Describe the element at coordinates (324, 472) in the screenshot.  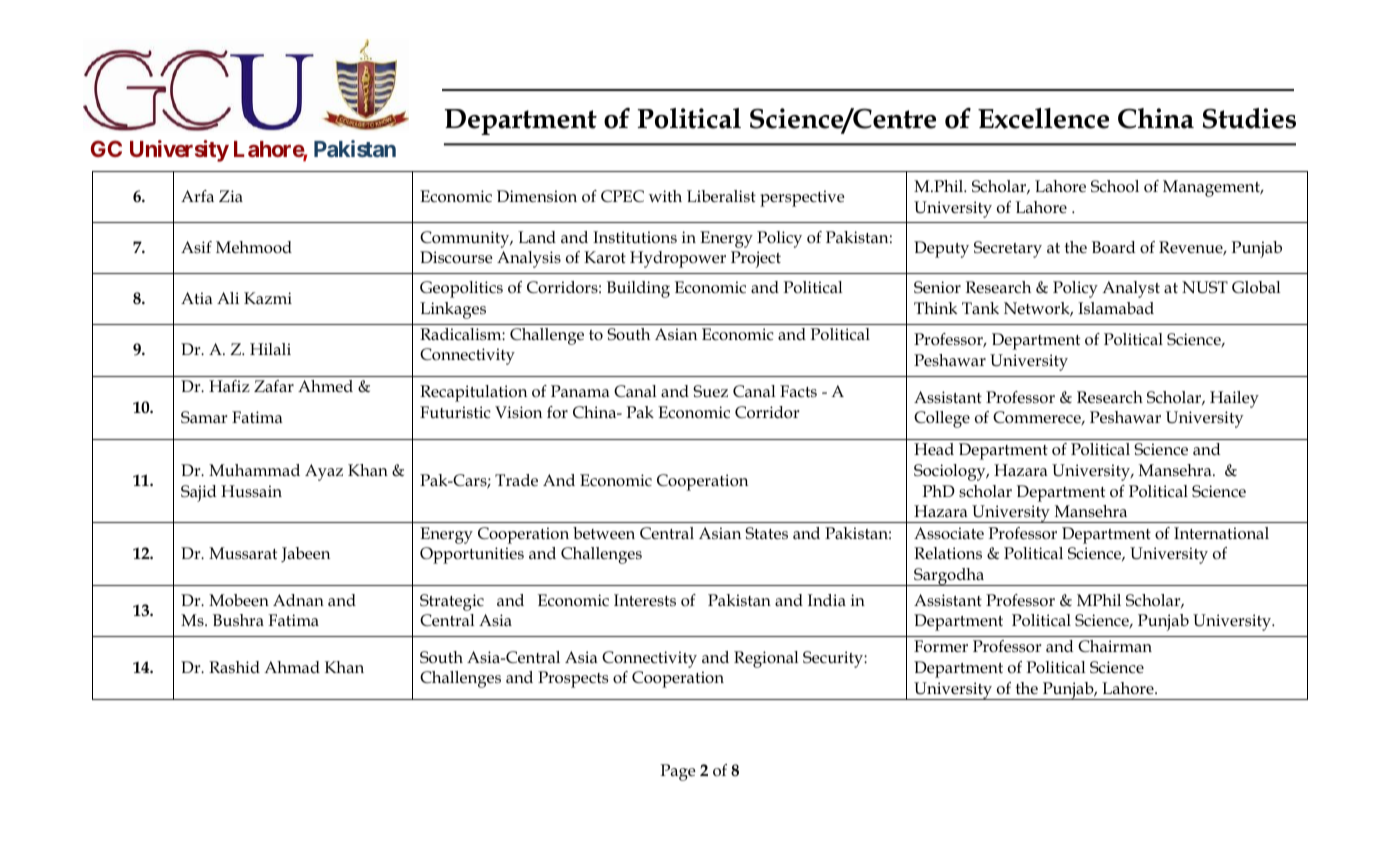
I see `Ayaz` at that location.
